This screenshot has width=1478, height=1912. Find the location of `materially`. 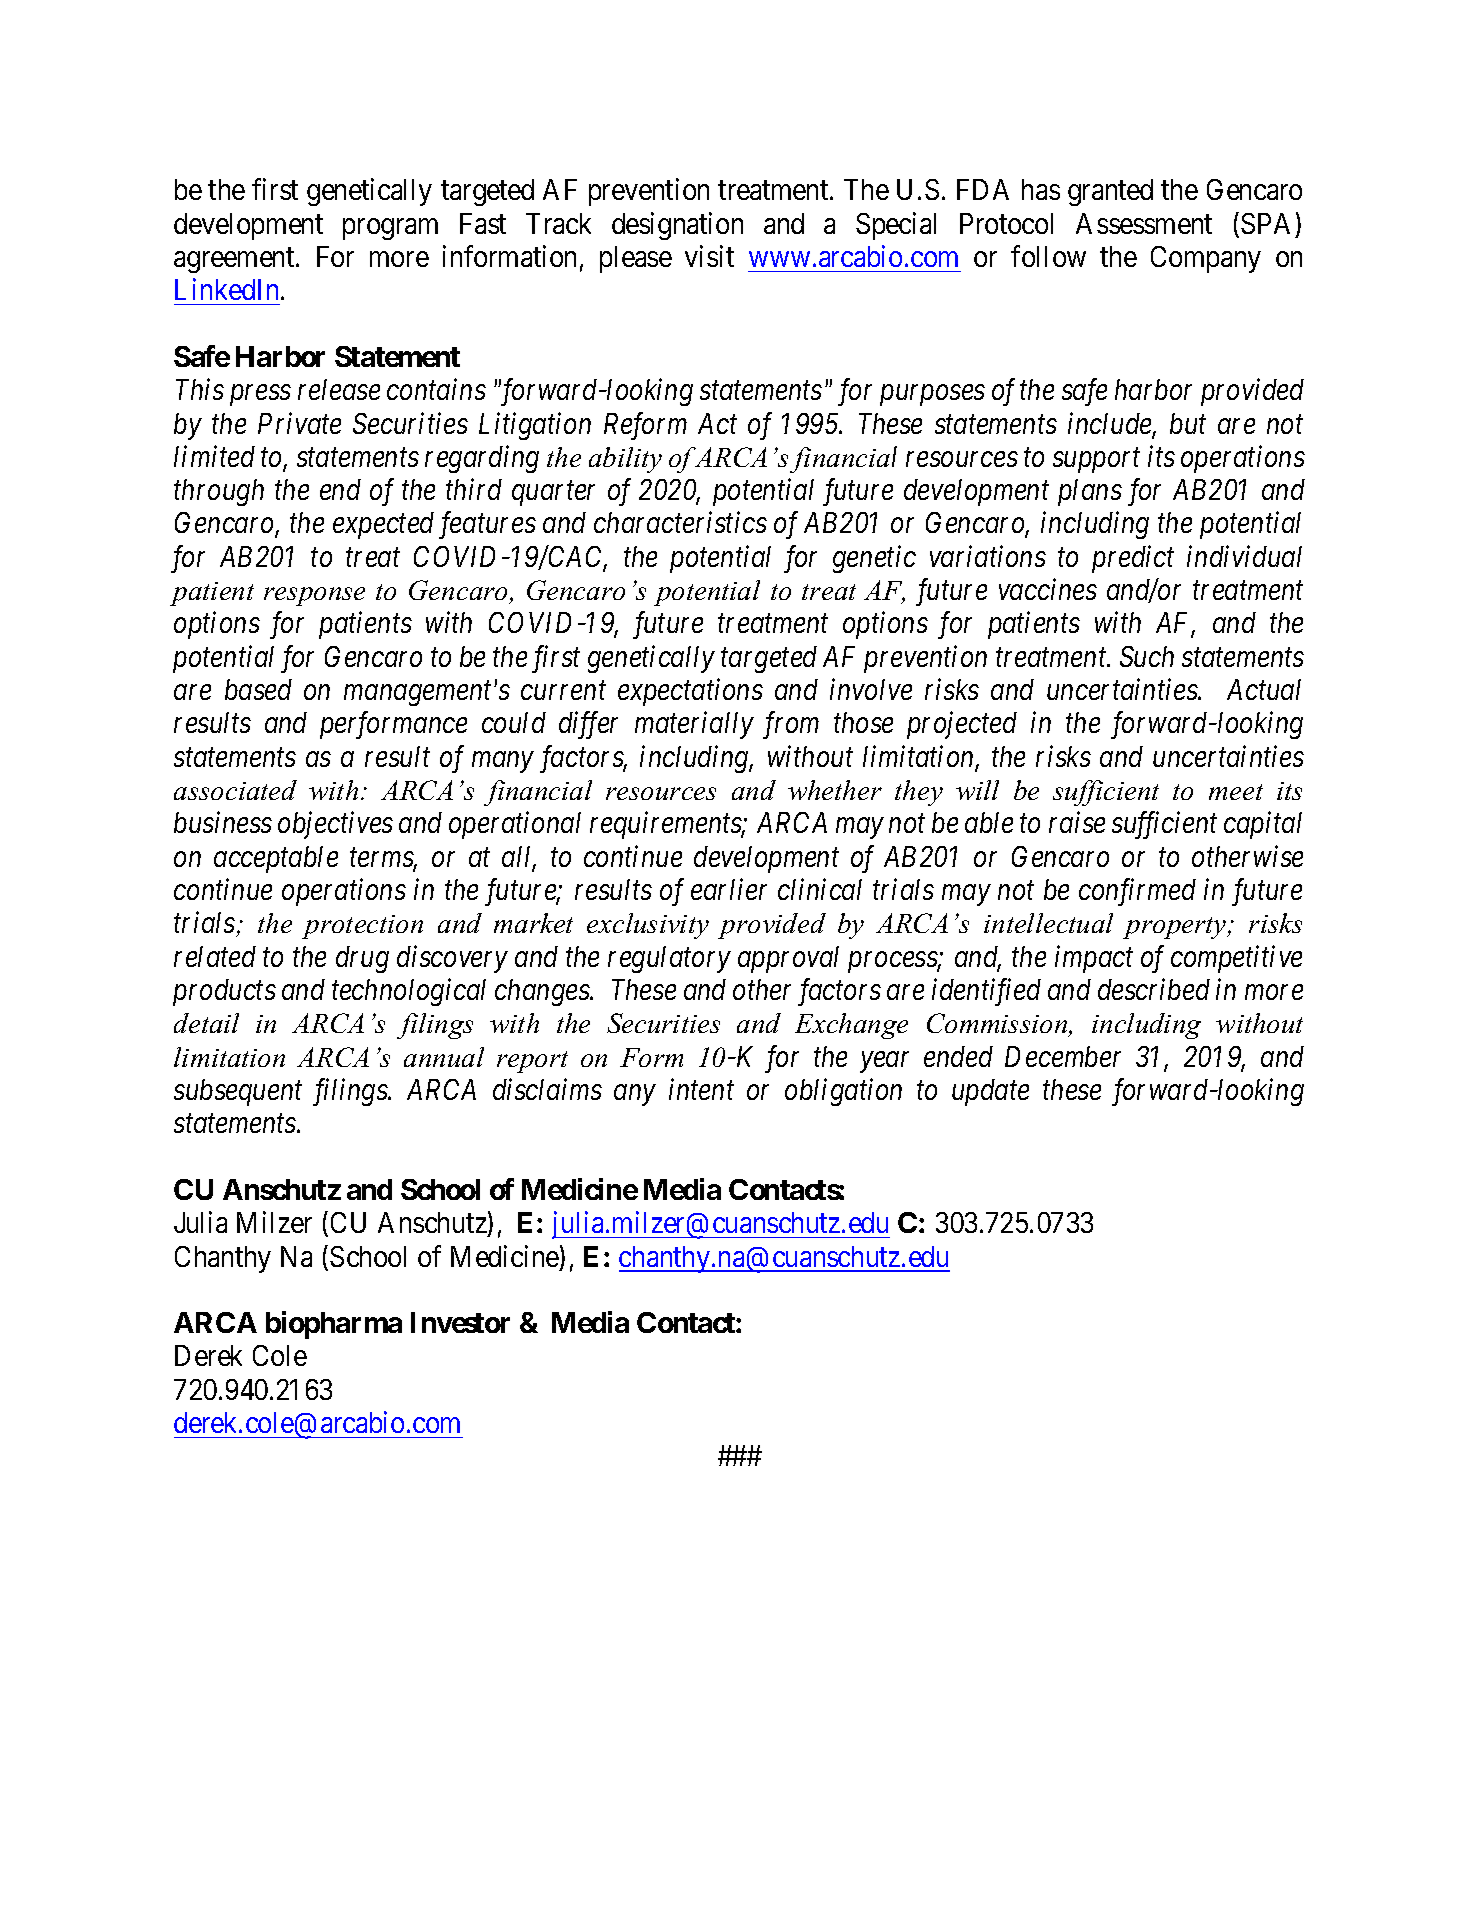

materially is located at coordinates (694, 725).
